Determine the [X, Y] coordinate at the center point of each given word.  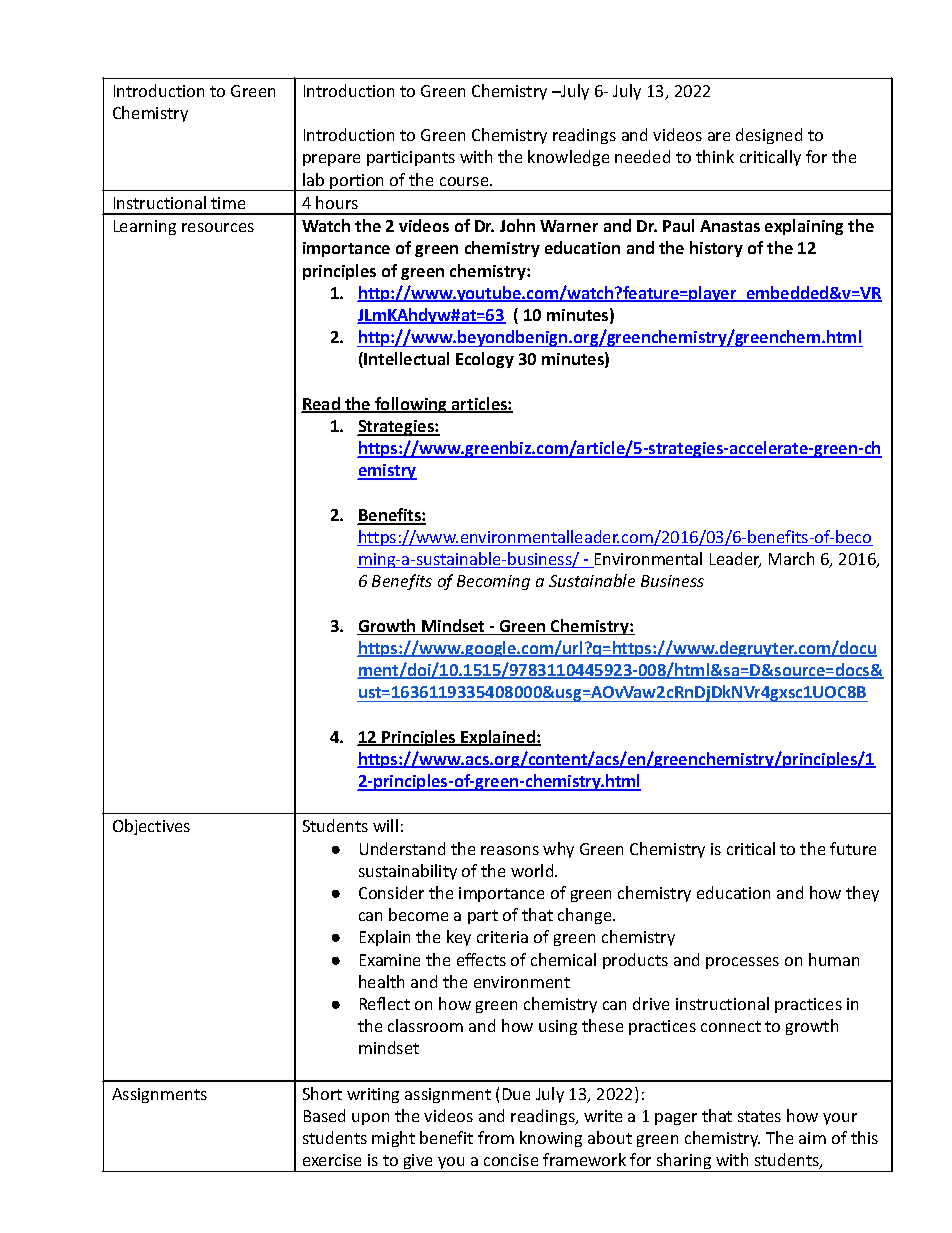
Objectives [151, 827]
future [853, 848]
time [228, 203]
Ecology [485, 360]
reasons [510, 850]
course [465, 181]
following [411, 405]
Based [324, 1115]
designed [769, 136]
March [791, 558]
